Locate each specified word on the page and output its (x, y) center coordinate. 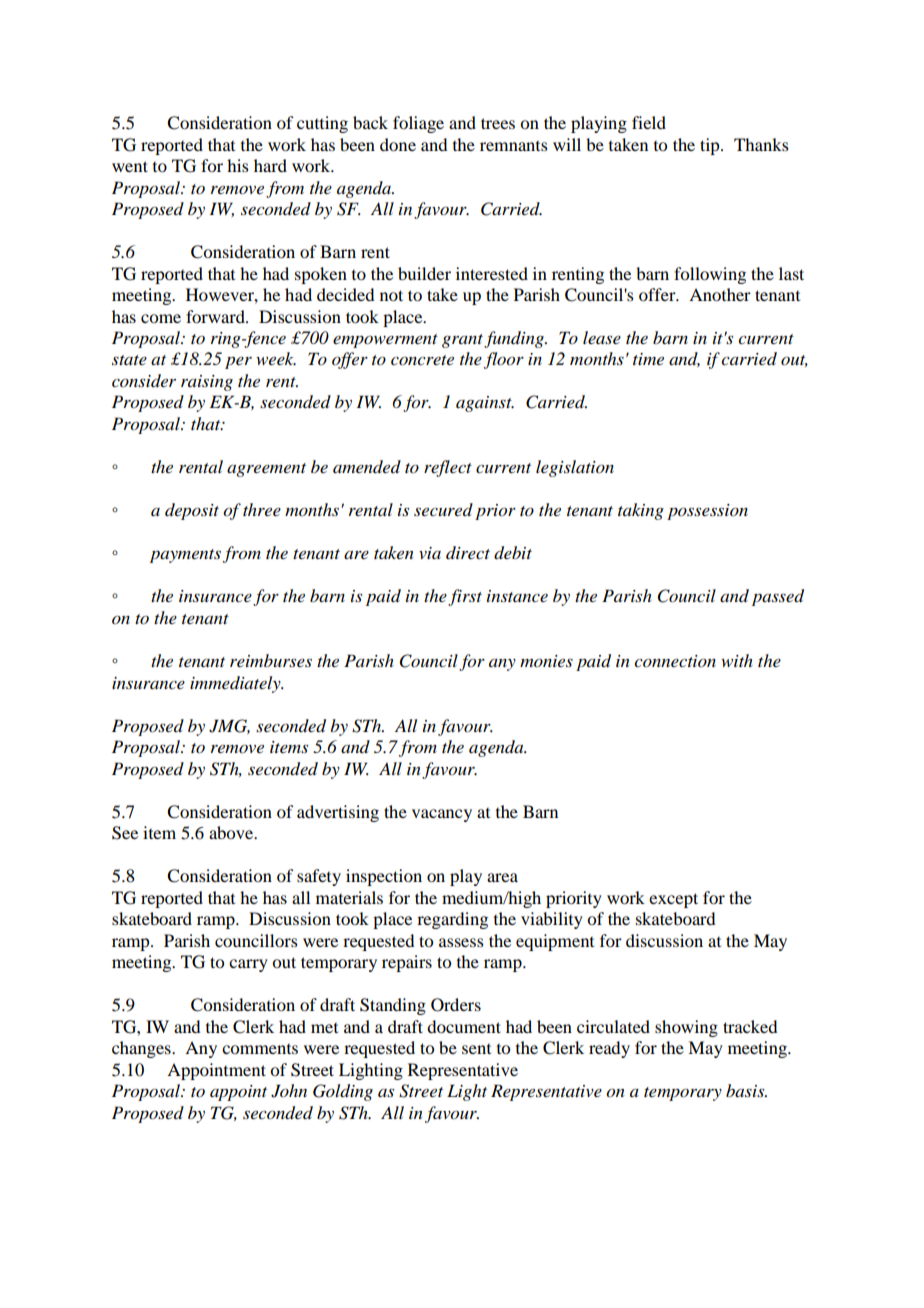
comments (260, 1049)
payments (185, 556)
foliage (418, 124)
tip (711, 146)
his (238, 165)
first (465, 597)
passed (778, 597)
